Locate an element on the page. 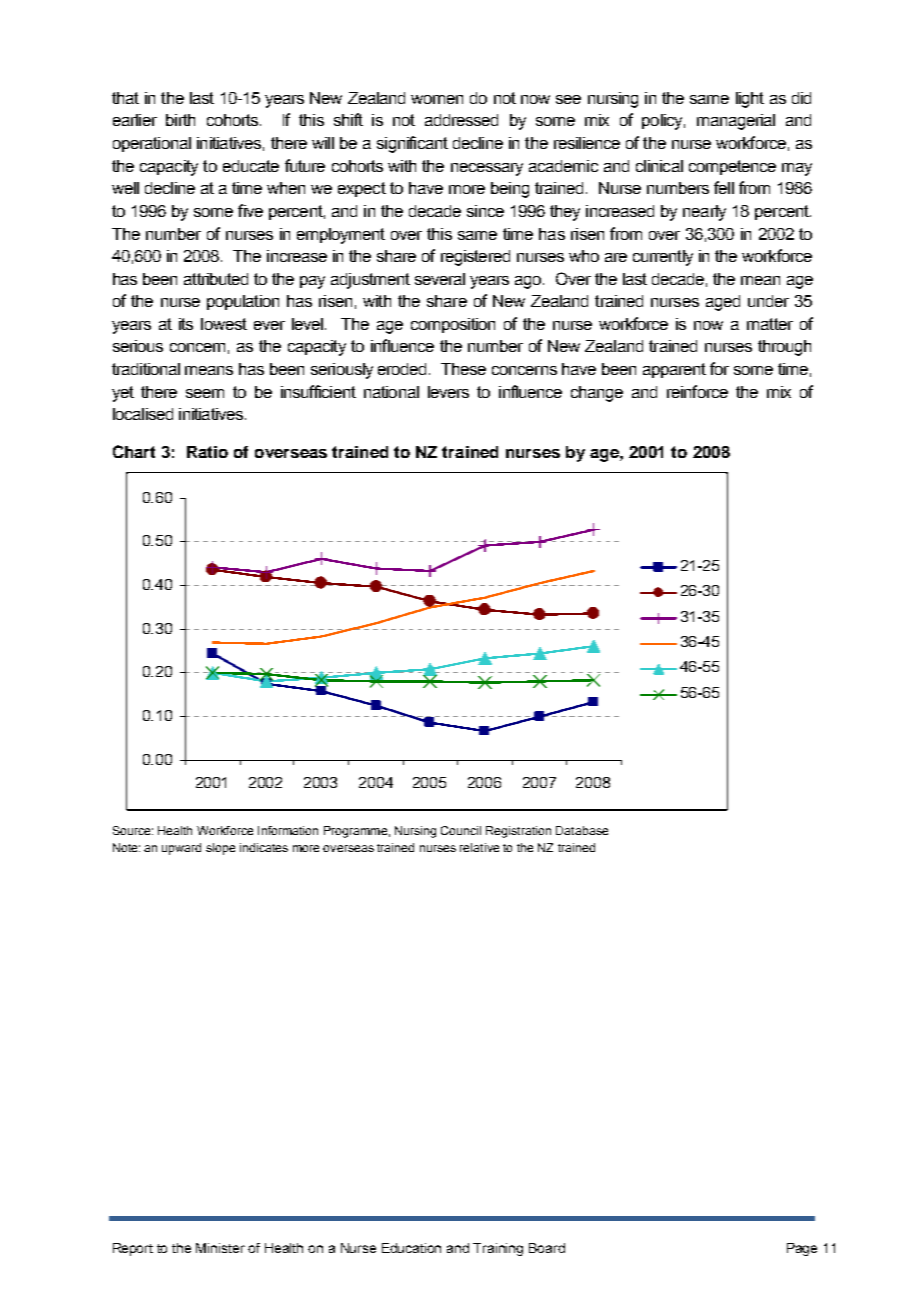 The height and width of the document is (1308, 924). Training is located at coordinates (498, 1249).
